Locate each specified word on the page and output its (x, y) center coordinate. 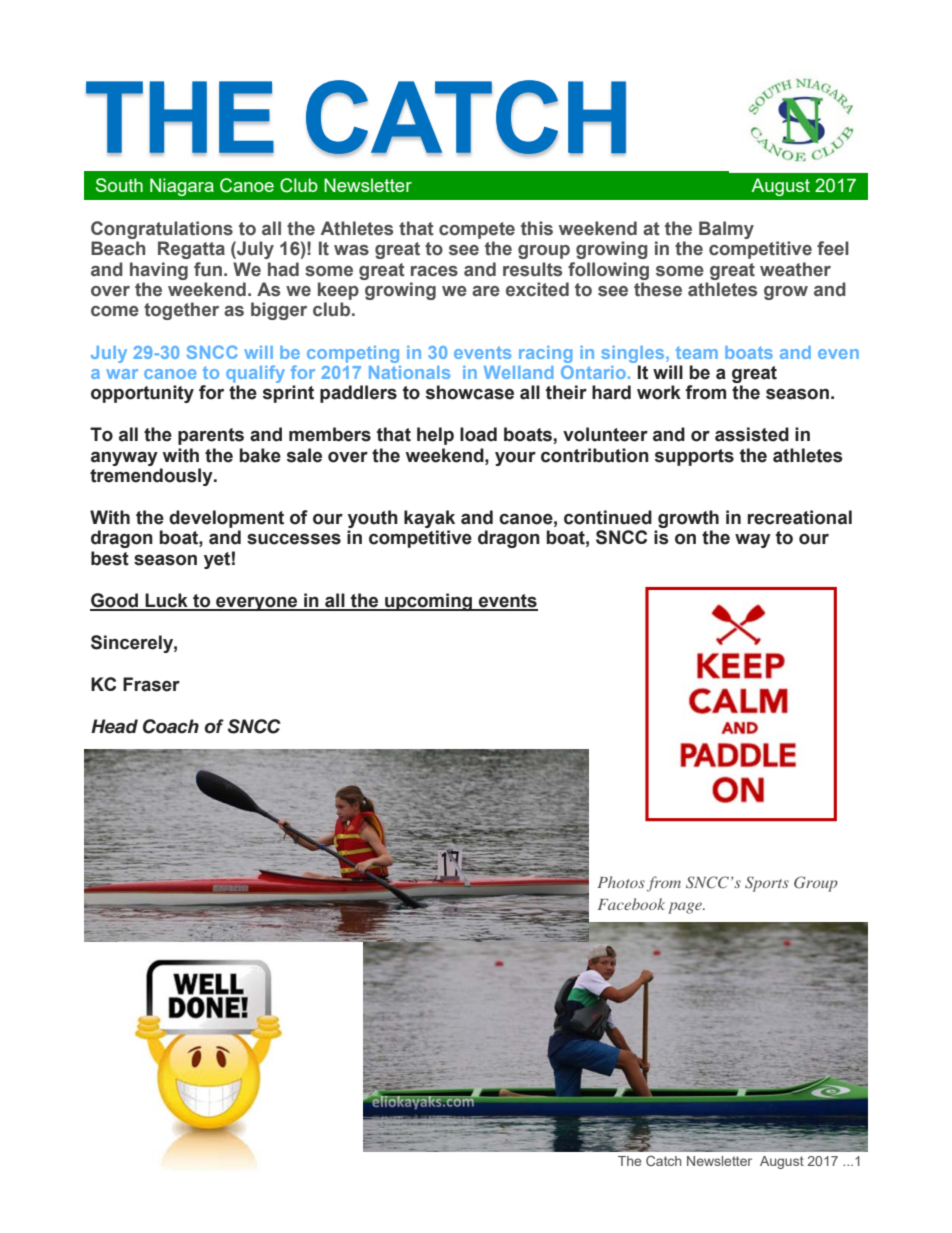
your (515, 459)
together (181, 311)
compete (477, 230)
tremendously (152, 477)
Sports (767, 884)
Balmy (726, 230)
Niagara (182, 187)
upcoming (428, 602)
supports (694, 457)
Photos (621, 882)
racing (545, 354)
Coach (171, 726)
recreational (800, 517)
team (697, 352)
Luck (166, 601)
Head (114, 726)
